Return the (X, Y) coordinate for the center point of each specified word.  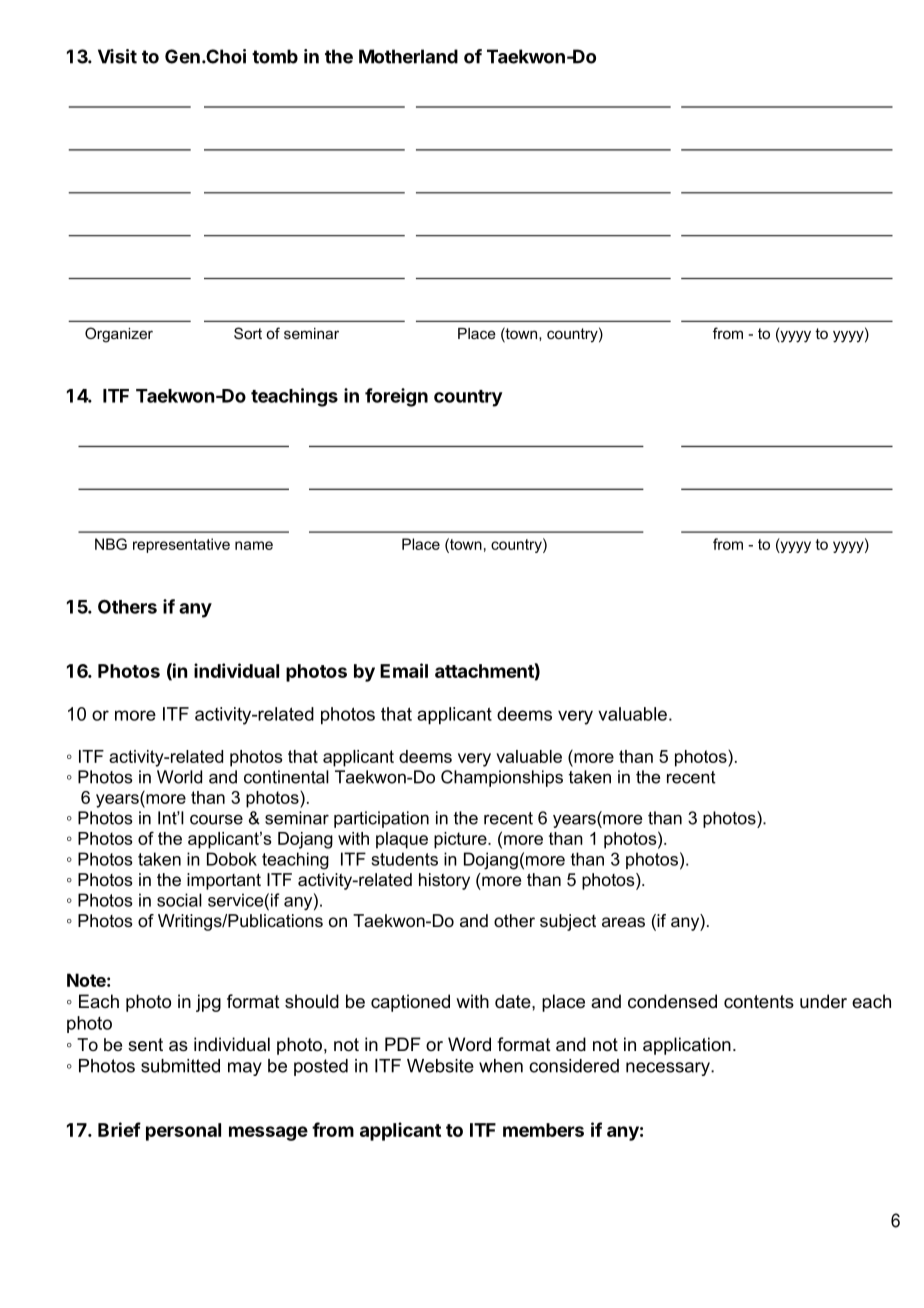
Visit (117, 56)
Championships (502, 778)
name (254, 545)
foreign (396, 397)
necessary (669, 1069)
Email (404, 670)
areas (623, 922)
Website (440, 1066)
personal (183, 1132)
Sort (248, 333)
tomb (275, 56)
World (179, 777)
